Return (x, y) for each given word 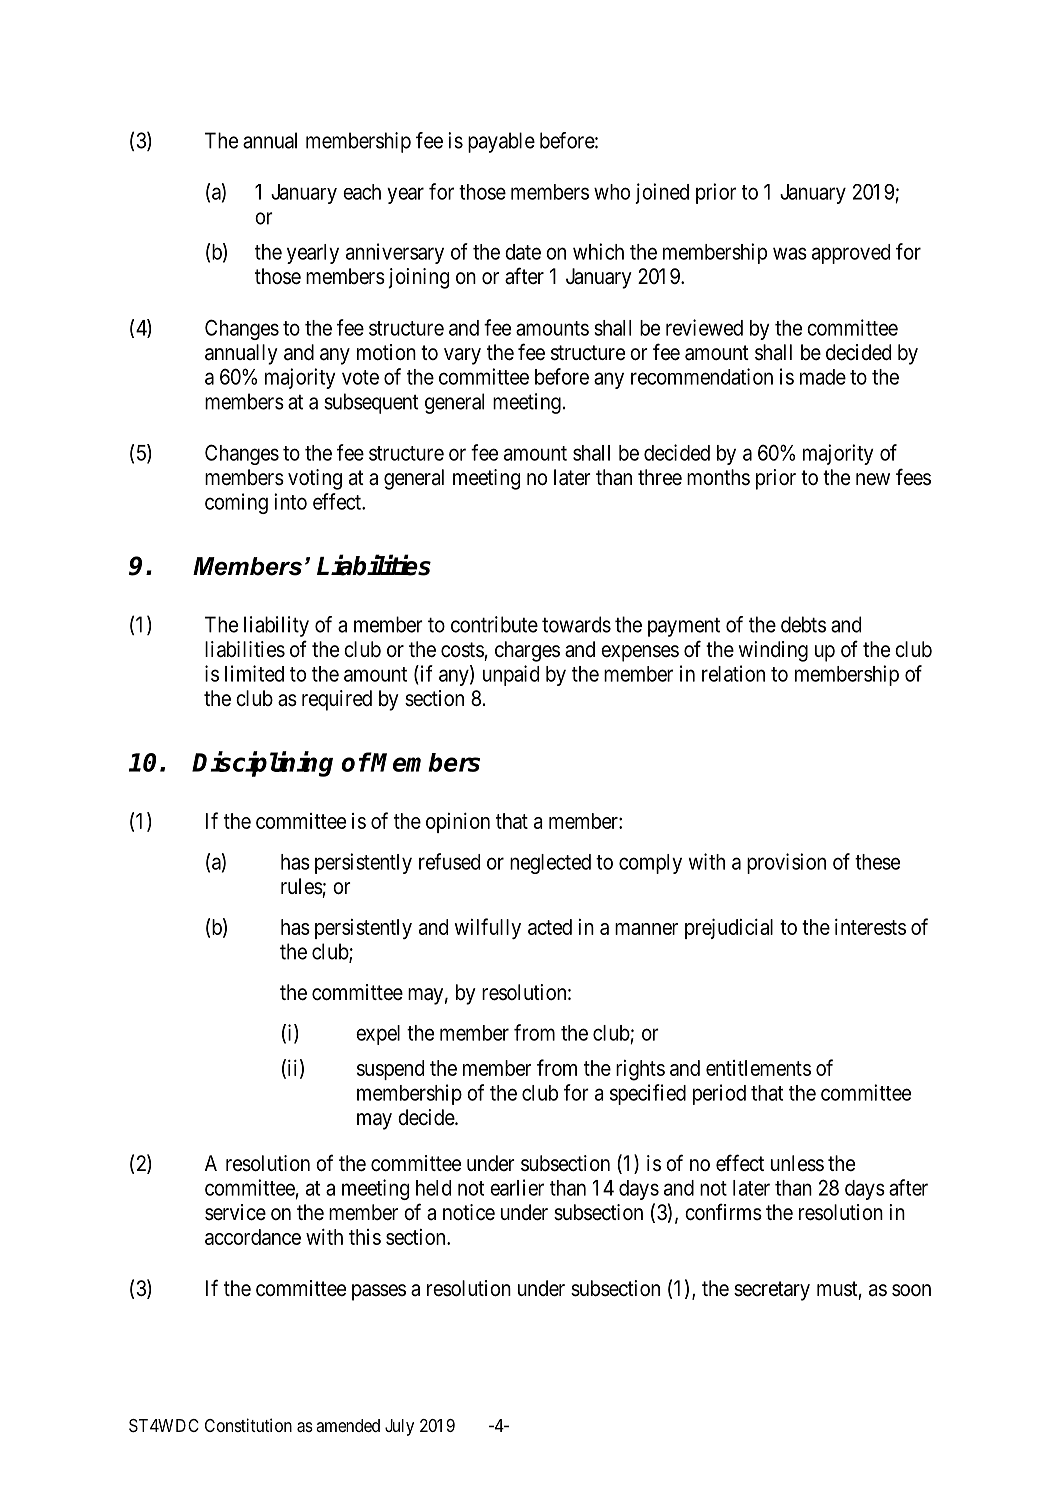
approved (851, 254)
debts (803, 624)
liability (276, 626)
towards (576, 624)
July (399, 1427)
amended (348, 1425)
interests (870, 927)
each (362, 192)
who (612, 192)
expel (378, 1035)
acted (550, 927)
